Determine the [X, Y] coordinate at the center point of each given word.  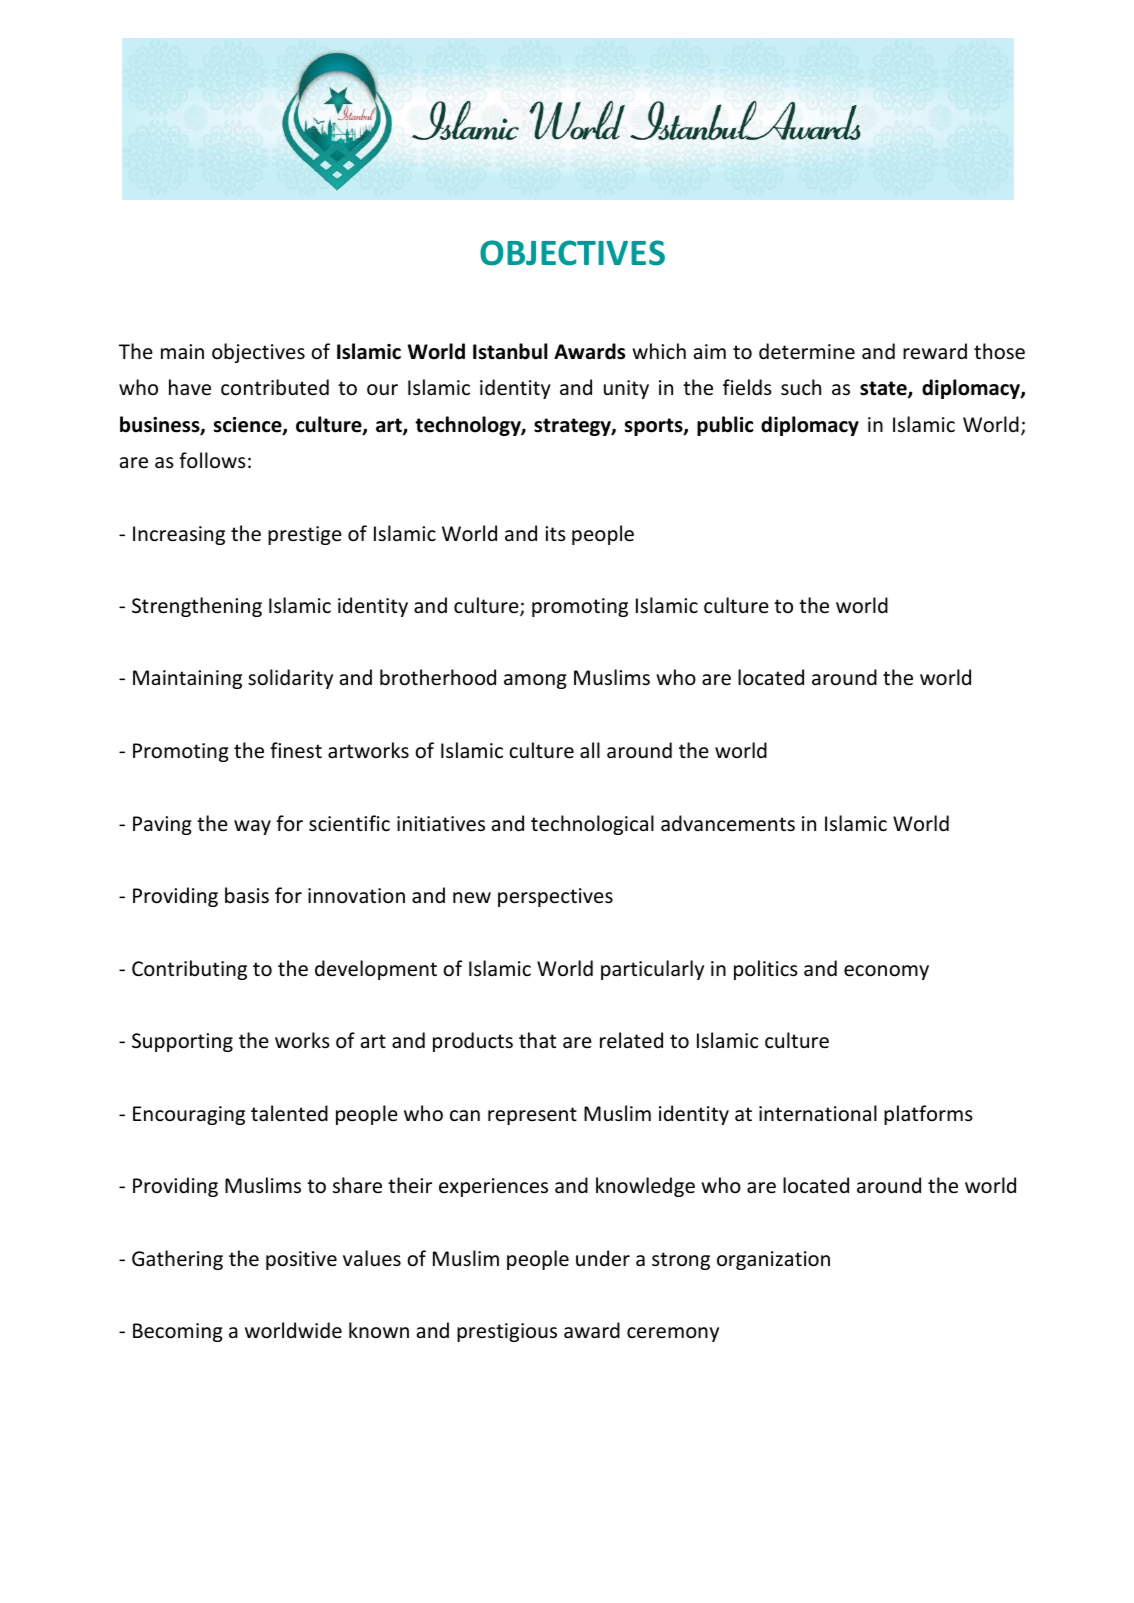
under [603, 1258]
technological [592, 825]
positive [301, 1260]
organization [773, 1260]
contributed [275, 387]
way [252, 827]
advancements [728, 823]
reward [935, 351]
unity [626, 389]
